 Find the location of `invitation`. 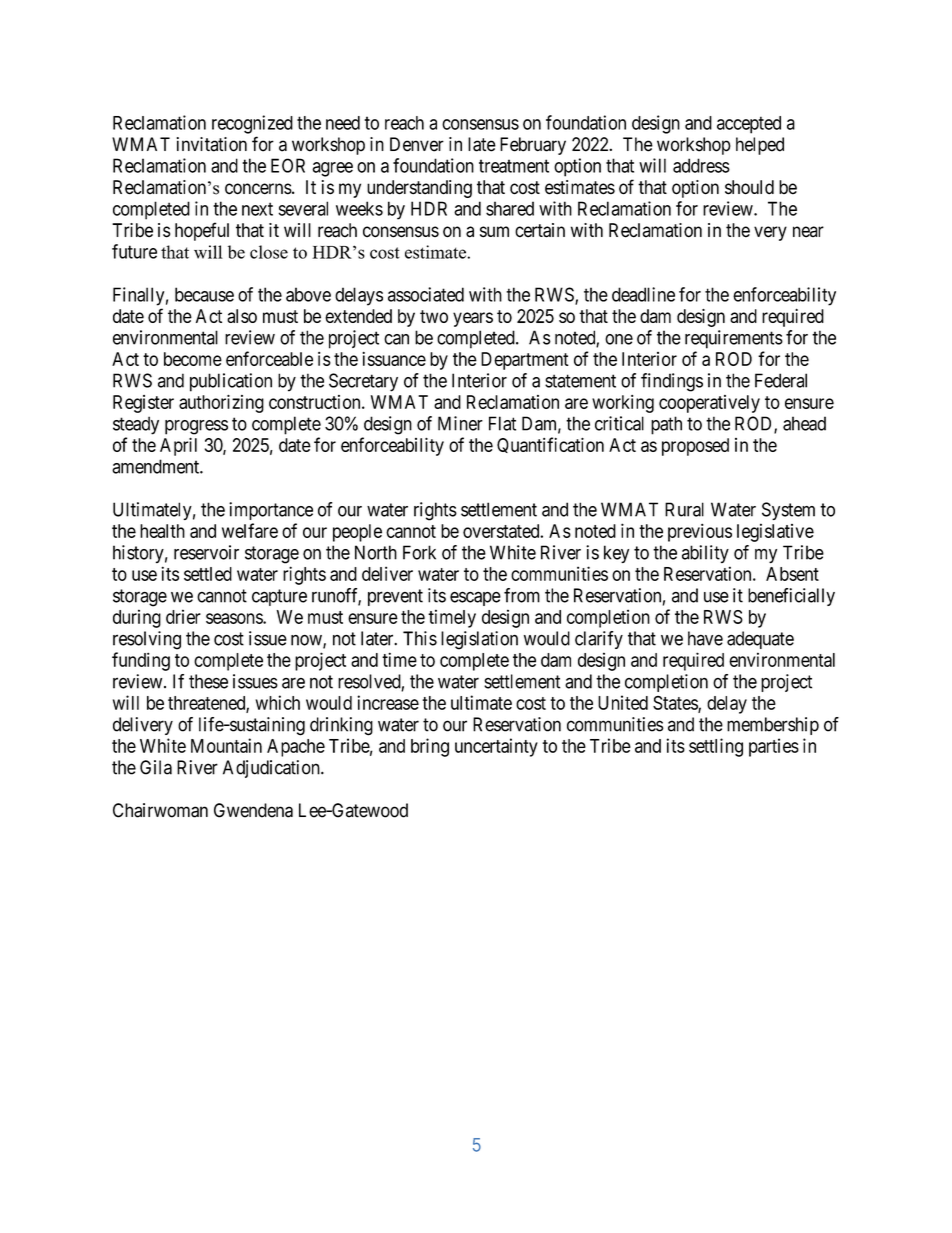

invitation is located at coordinates (212, 144).
